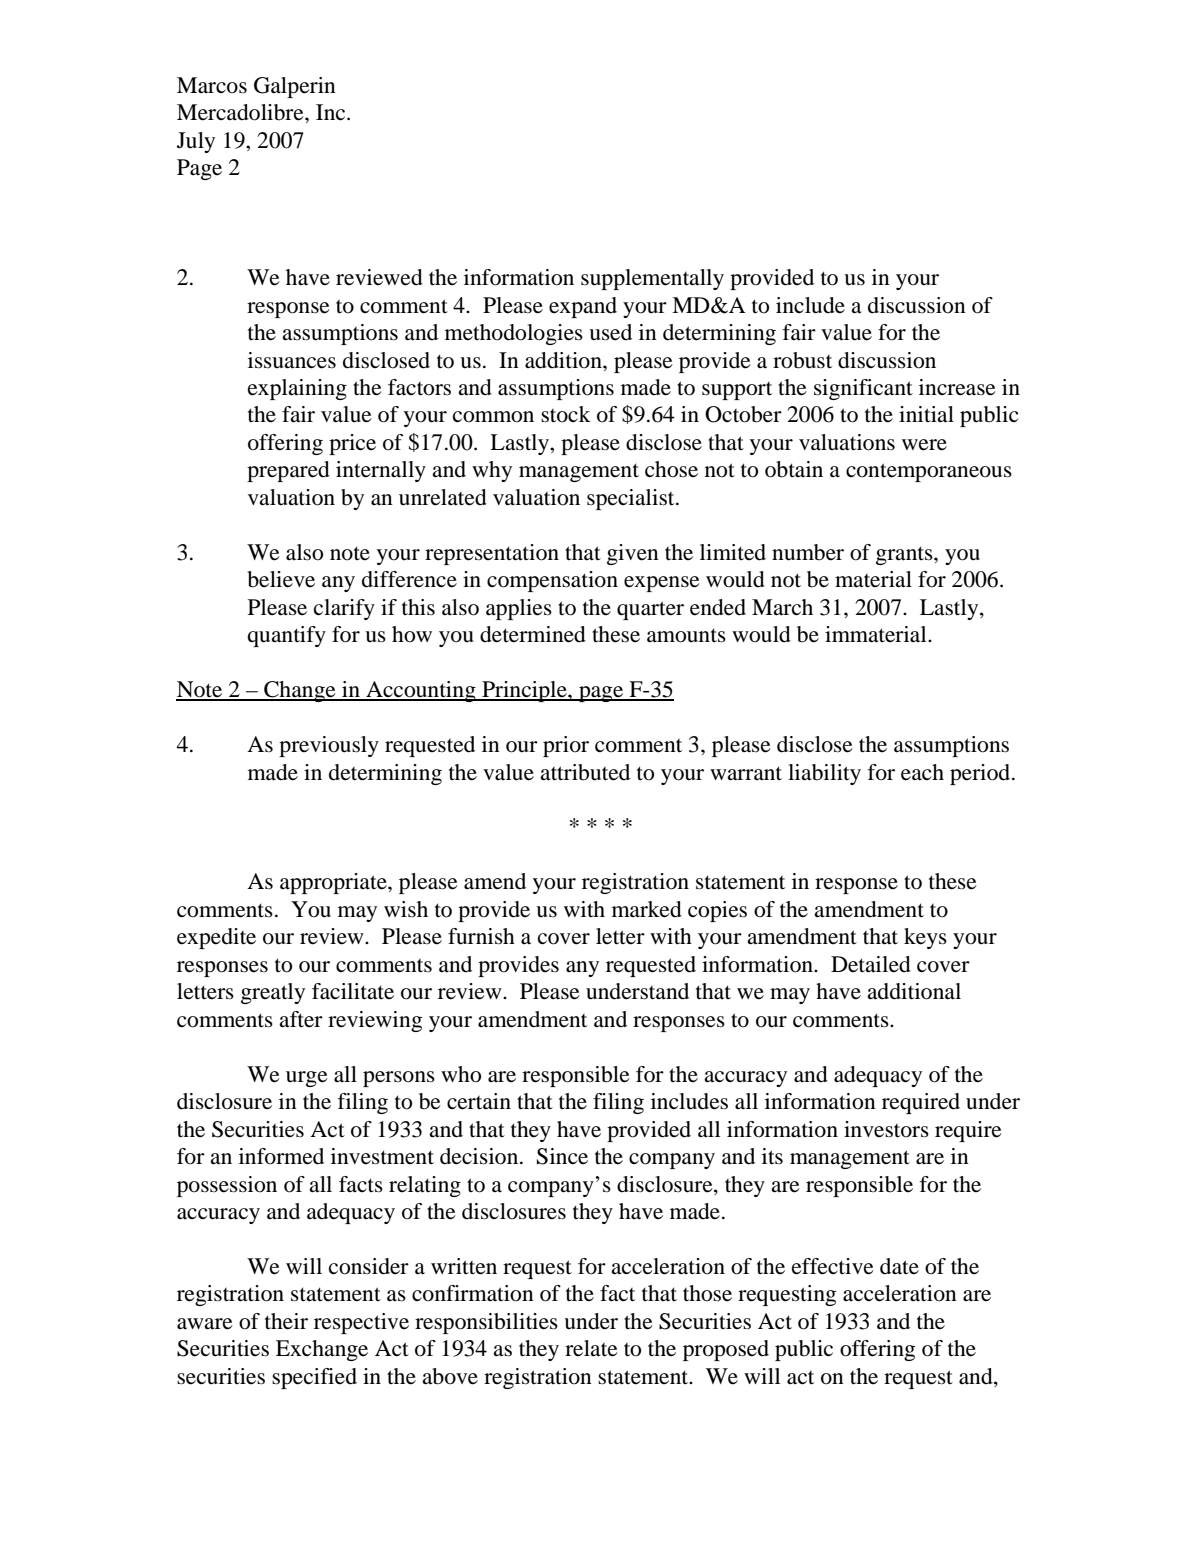  What do you see at coordinates (552, 581) in the screenshot?
I see `compensation` at bounding box center [552, 581].
